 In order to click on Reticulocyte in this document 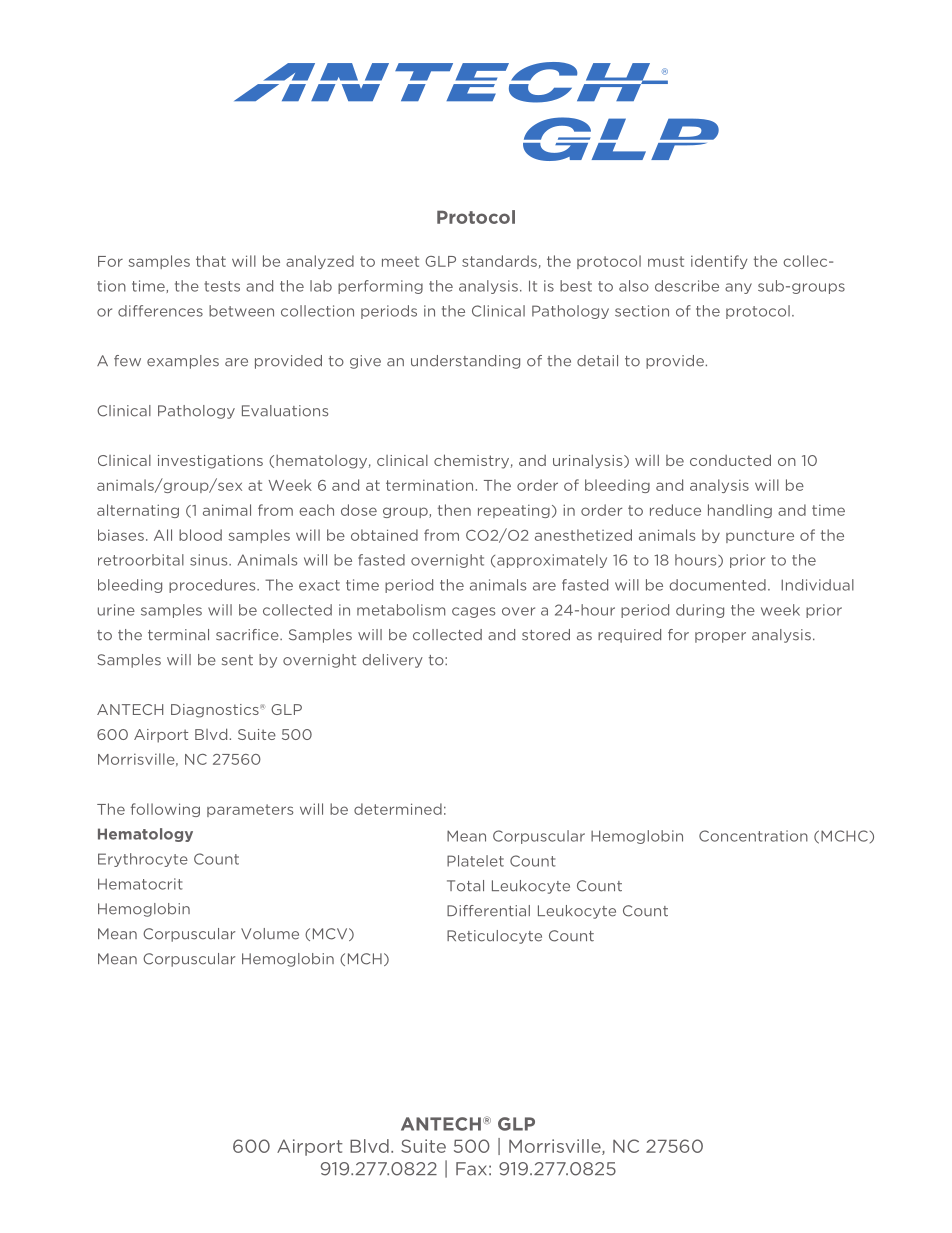, I will do `click(494, 937)`.
